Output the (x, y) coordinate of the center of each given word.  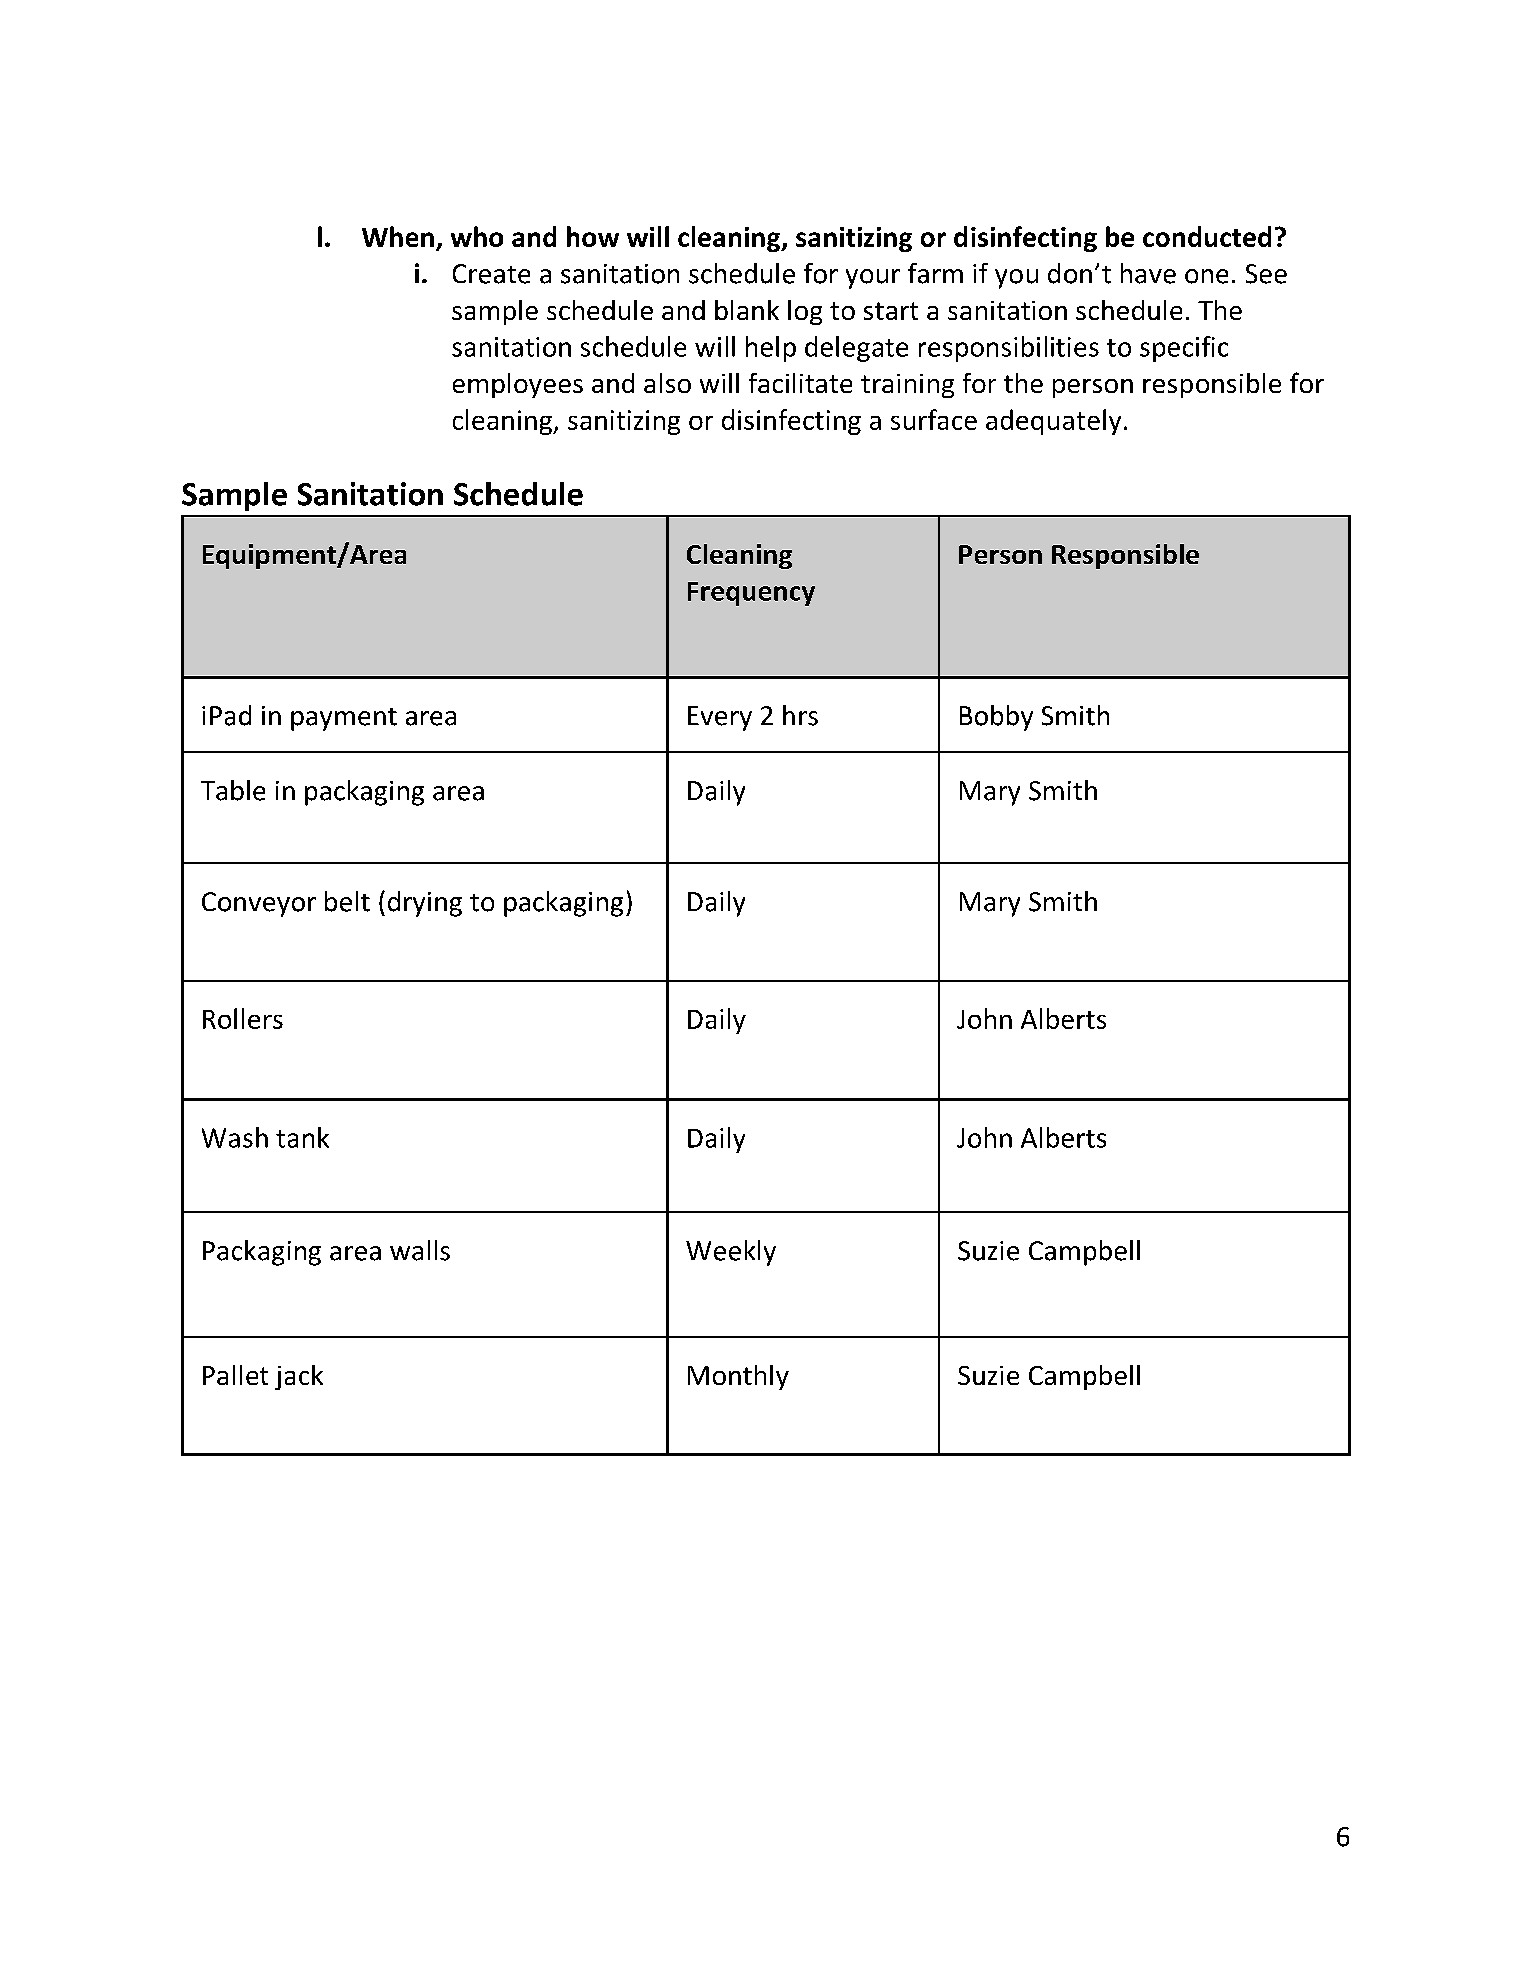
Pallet (235, 1375)
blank (747, 310)
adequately (1053, 422)
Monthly (738, 1377)
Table (233, 790)
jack (299, 1377)
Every (720, 718)
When (398, 236)
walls (420, 1250)
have (1148, 273)
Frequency (751, 594)
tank (302, 1137)
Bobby (996, 718)
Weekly (731, 1253)
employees (518, 385)
